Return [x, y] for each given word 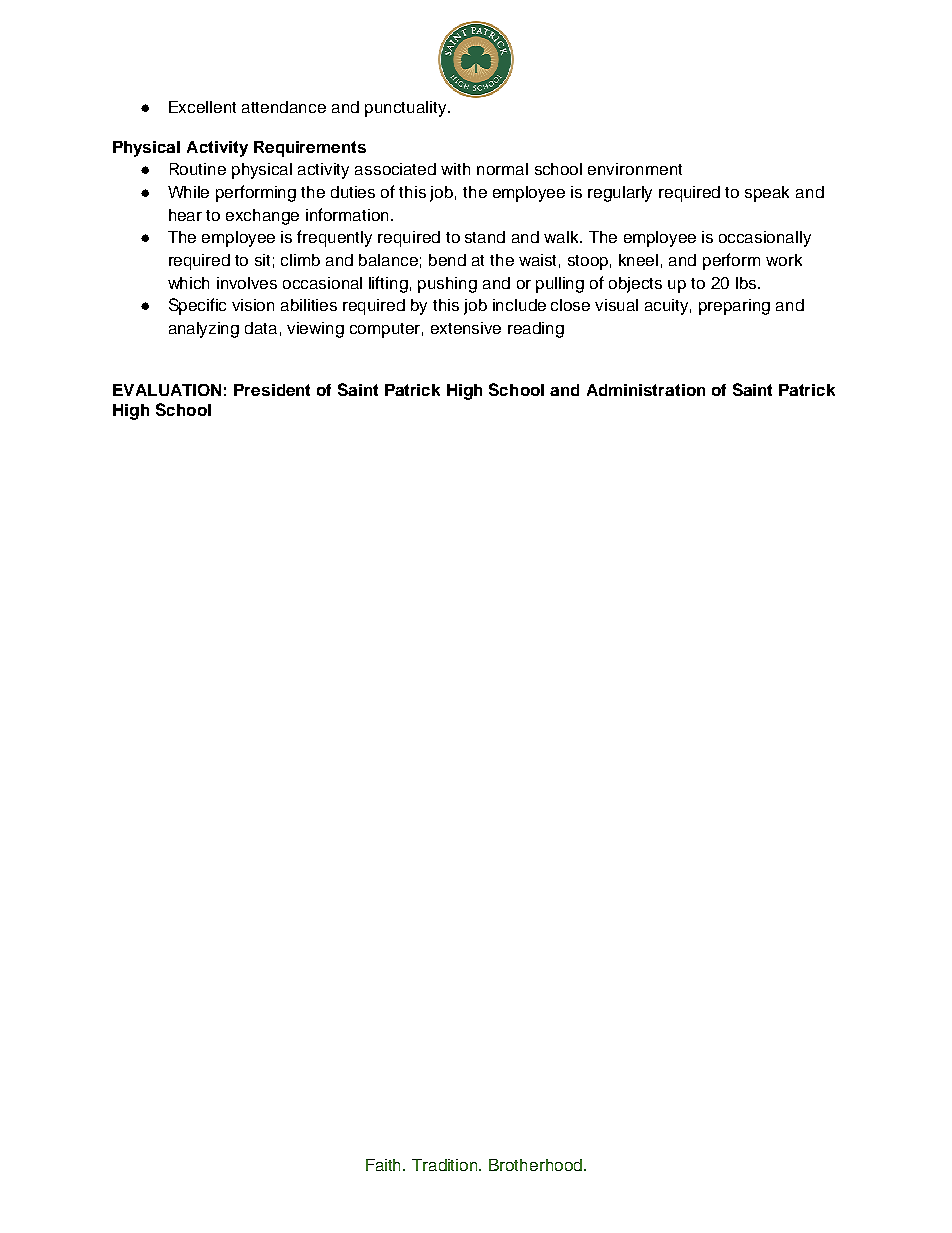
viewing [315, 330]
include [519, 305]
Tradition [446, 1165]
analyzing [204, 330]
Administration [646, 390]
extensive [466, 328]
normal [502, 169]
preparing [734, 307]
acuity [668, 307]
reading [536, 330]
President [272, 390]
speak [767, 194]
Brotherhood [535, 1165]
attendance [284, 107]
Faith [385, 1165]
